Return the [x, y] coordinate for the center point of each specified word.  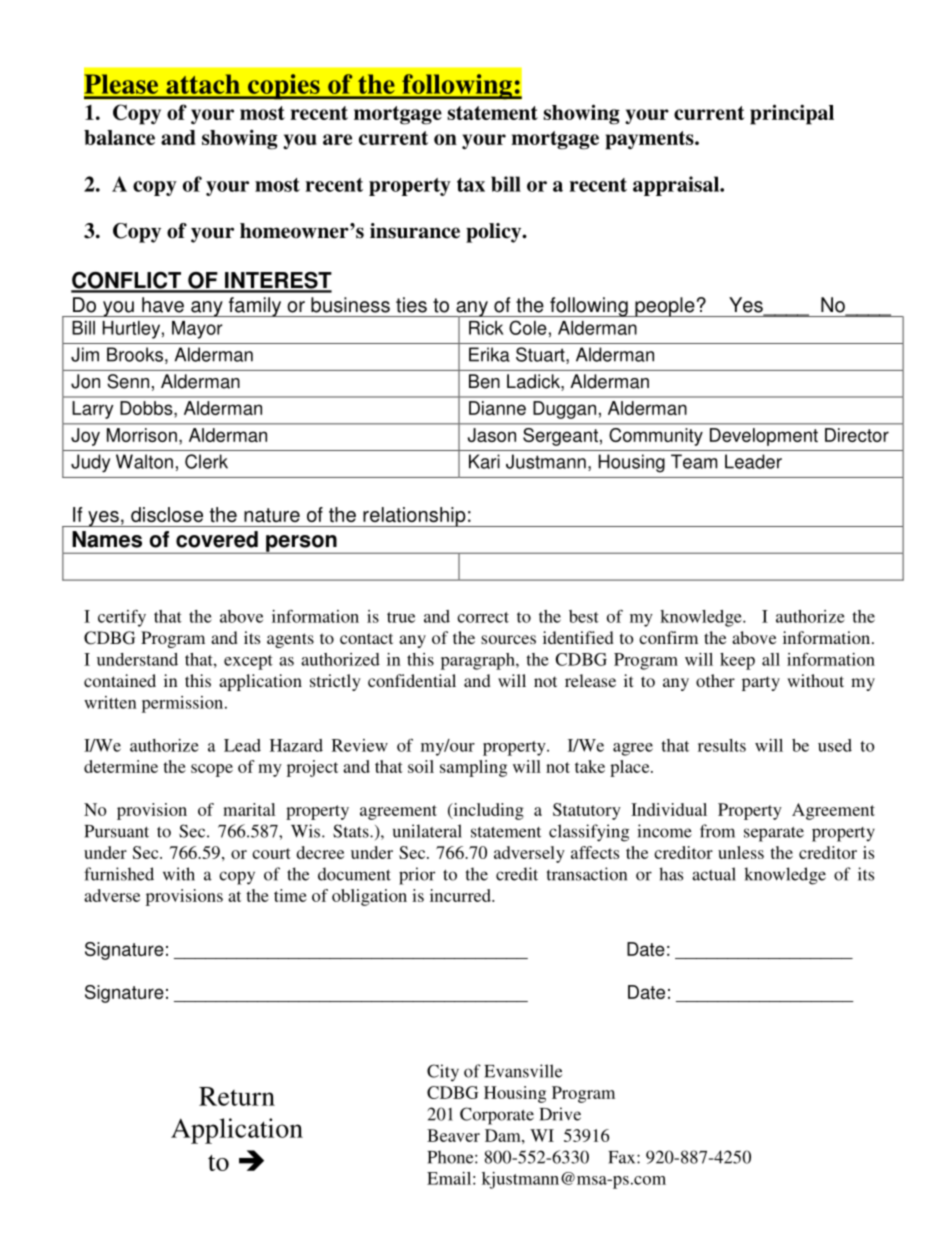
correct [483, 617]
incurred [461, 895]
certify [122, 618]
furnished [119, 874]
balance [119, 137]
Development [764, 437]
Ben [484, 381]
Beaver [453, 1135]
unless [741, 852]
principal [792, 114]
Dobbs [147, 408]
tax [471, 185]
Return [237, 1096]
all [771, 659]
